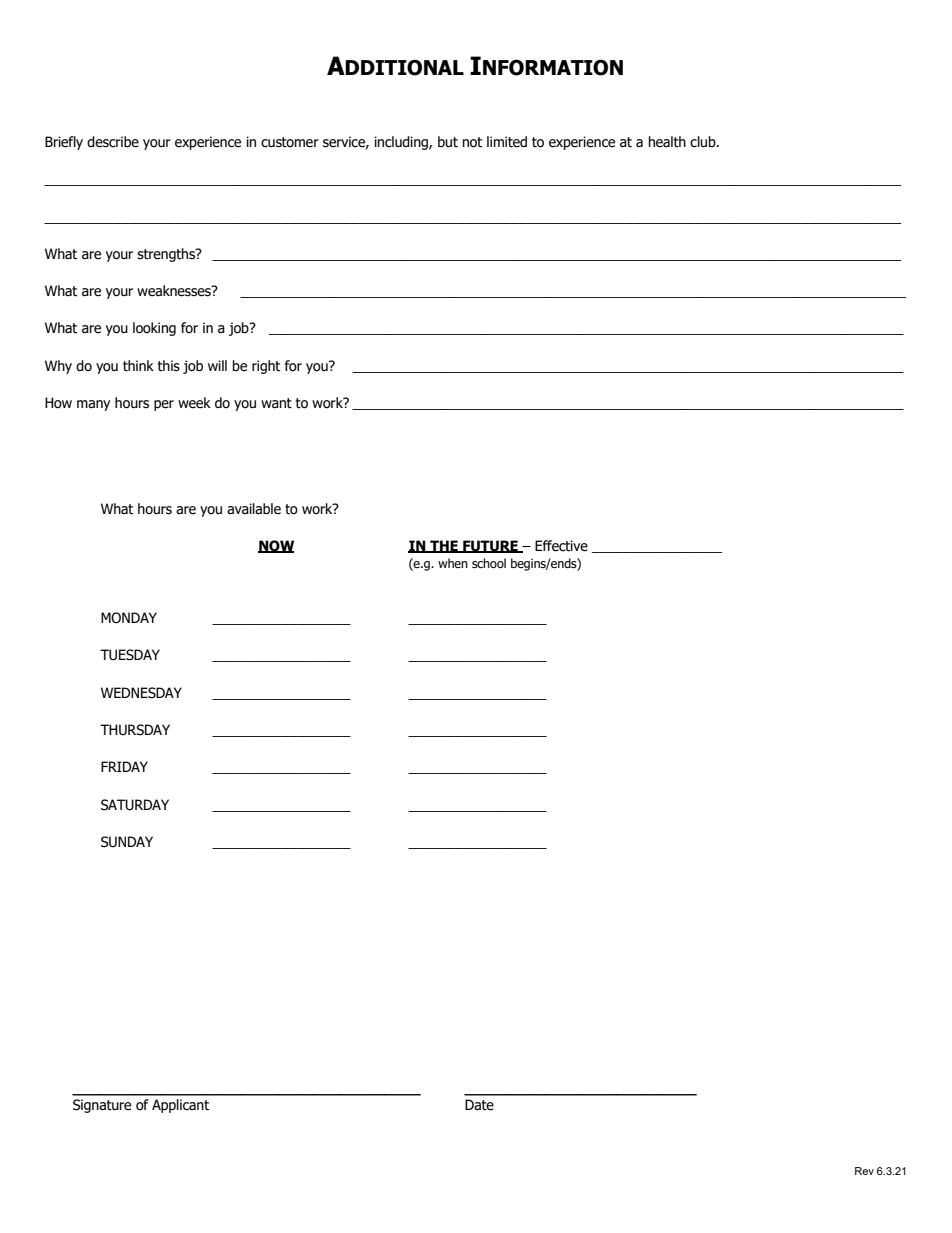  I want to click on Effective, so click(561, 546).
